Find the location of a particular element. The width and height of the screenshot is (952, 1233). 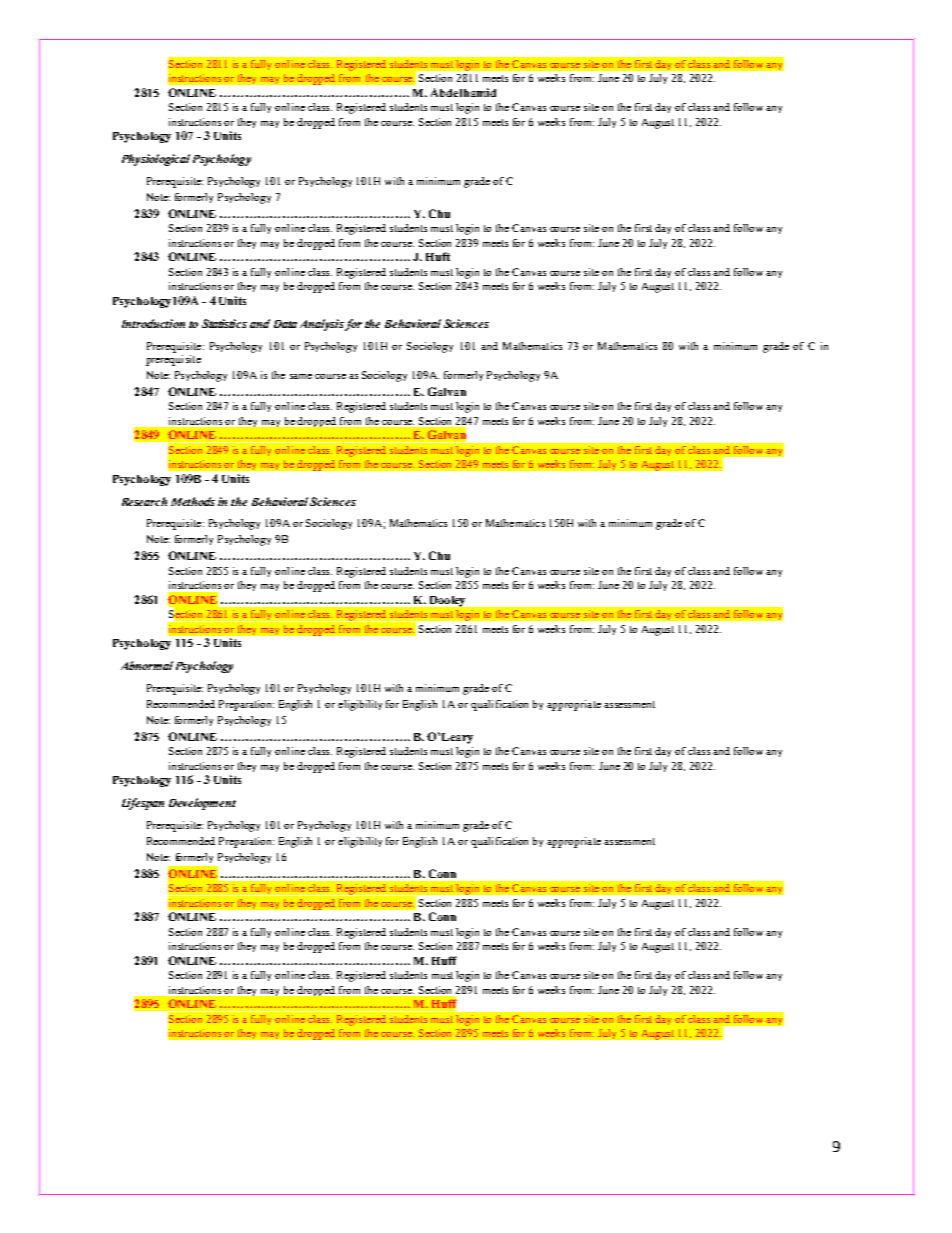

Introduction is located at coordinates (153, 323).
